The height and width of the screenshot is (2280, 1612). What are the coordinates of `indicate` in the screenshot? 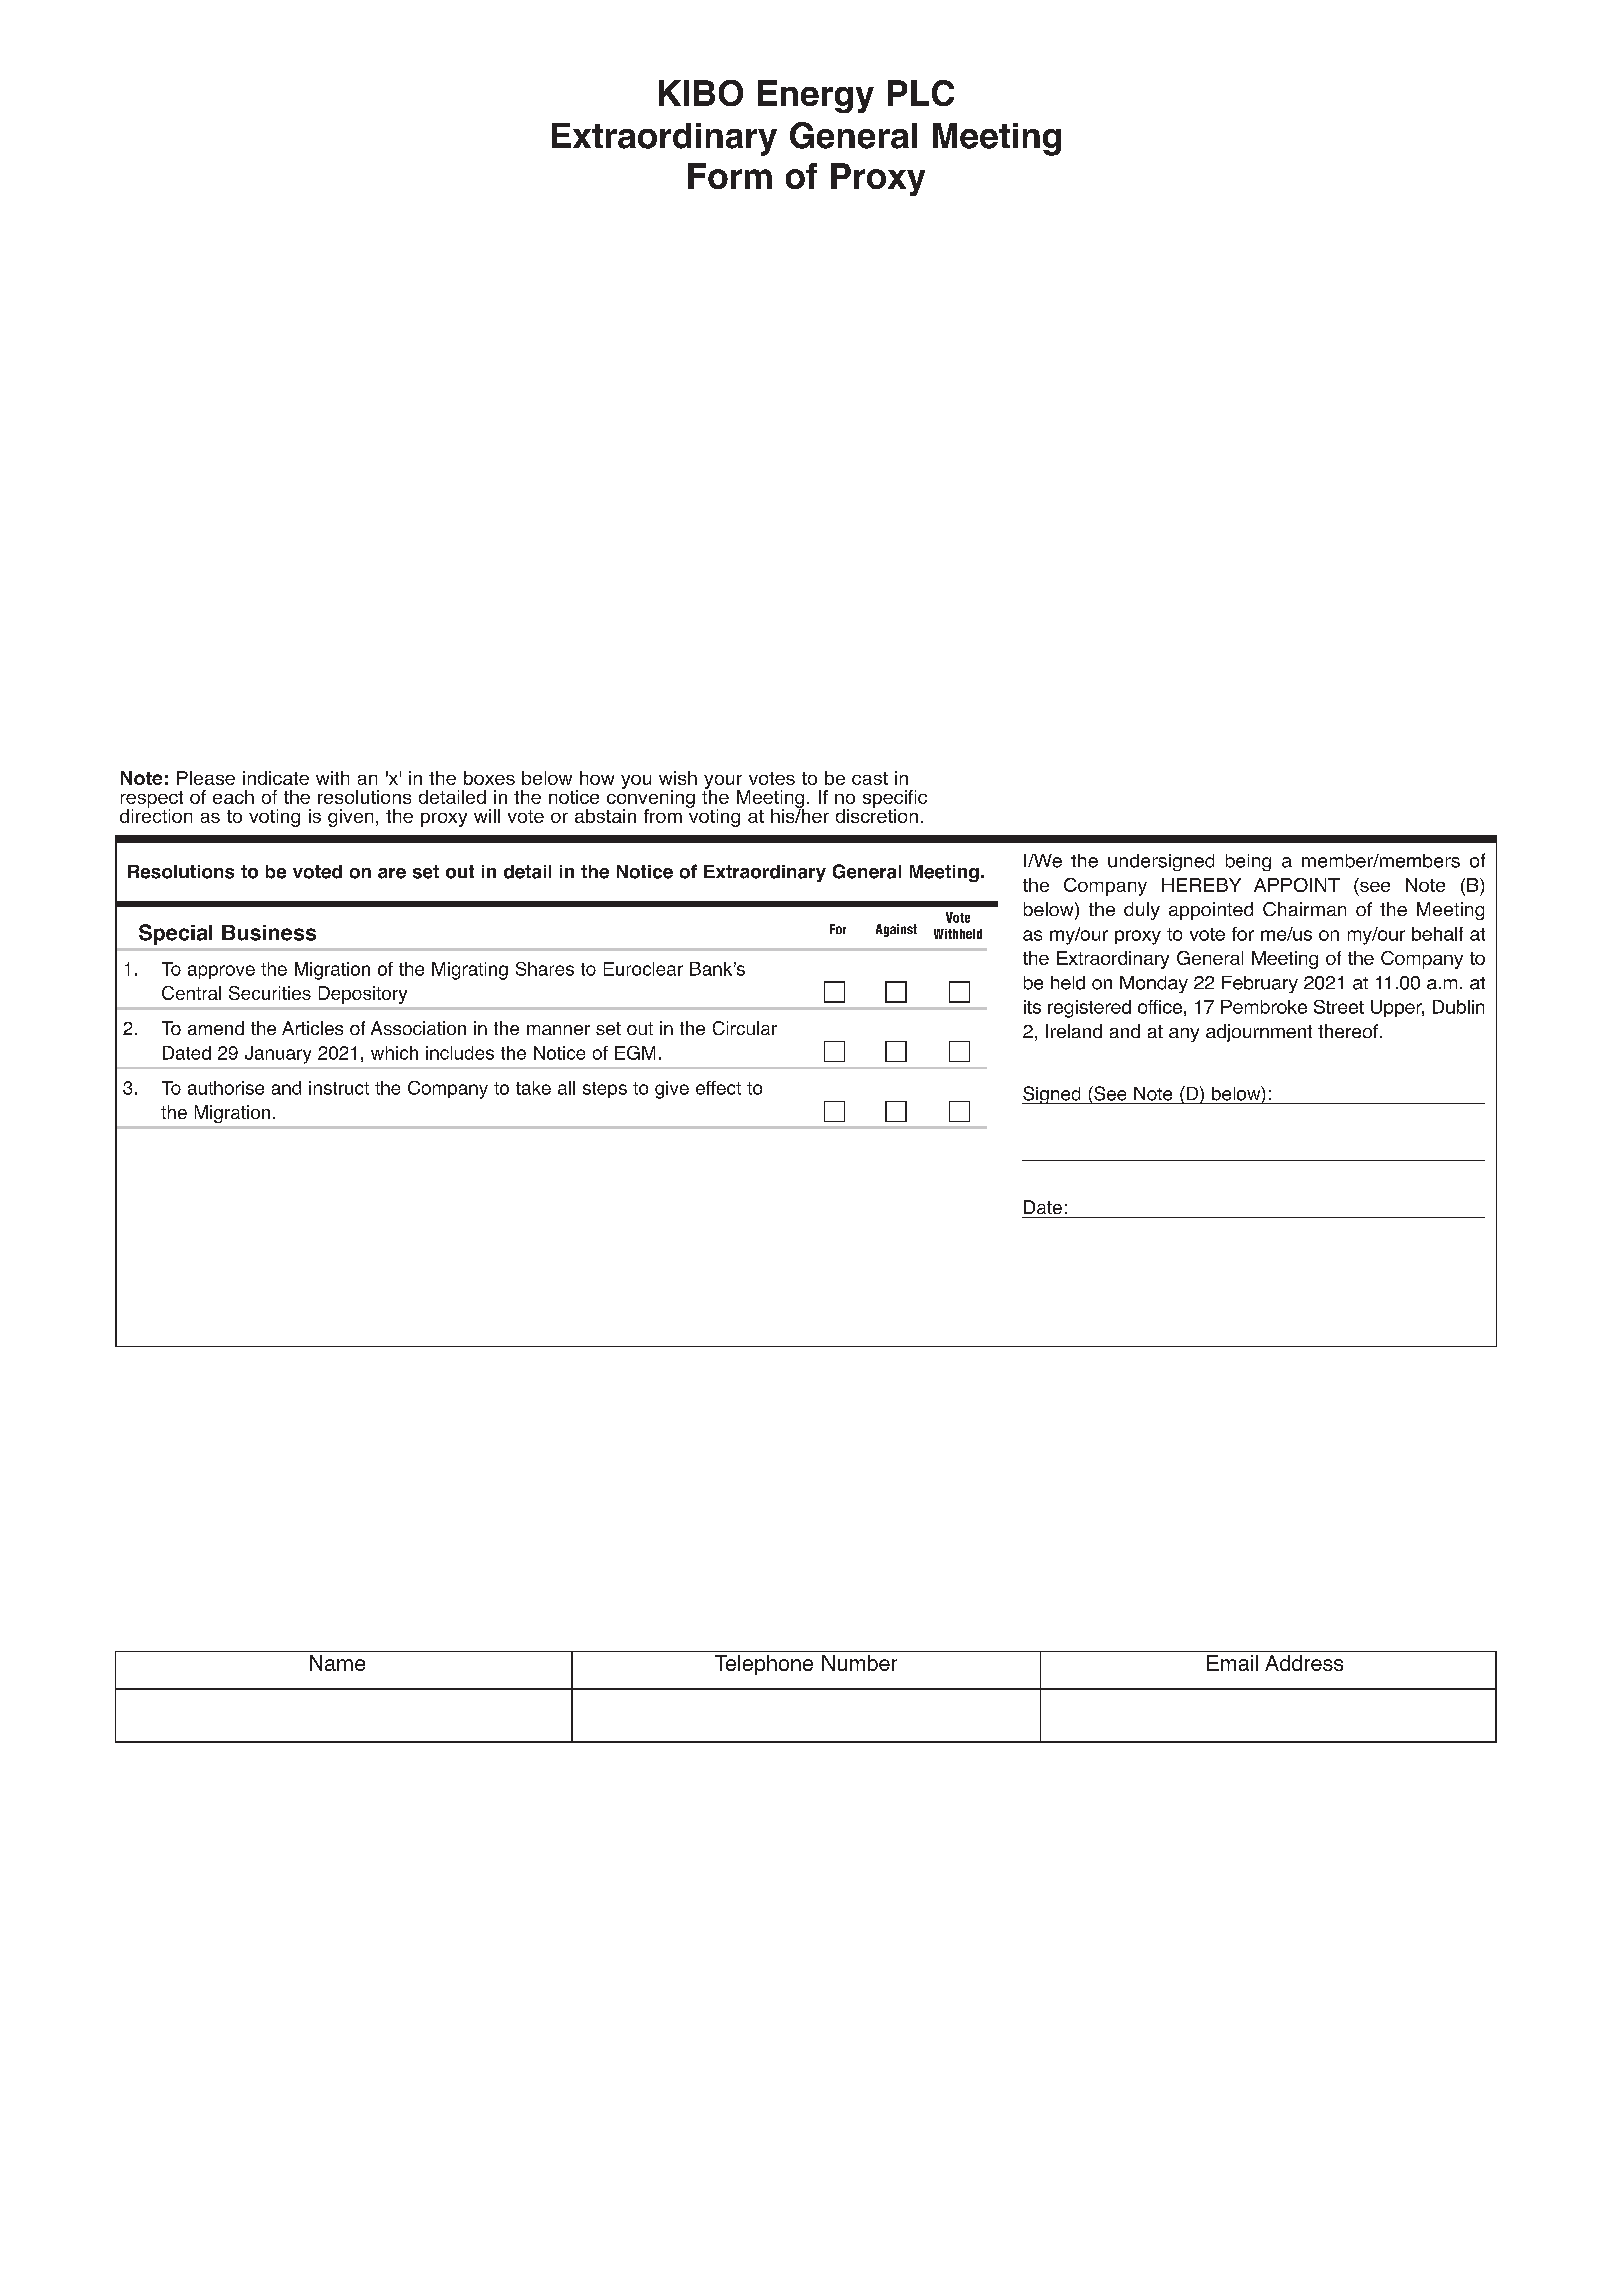 It's located at (276, 778).
